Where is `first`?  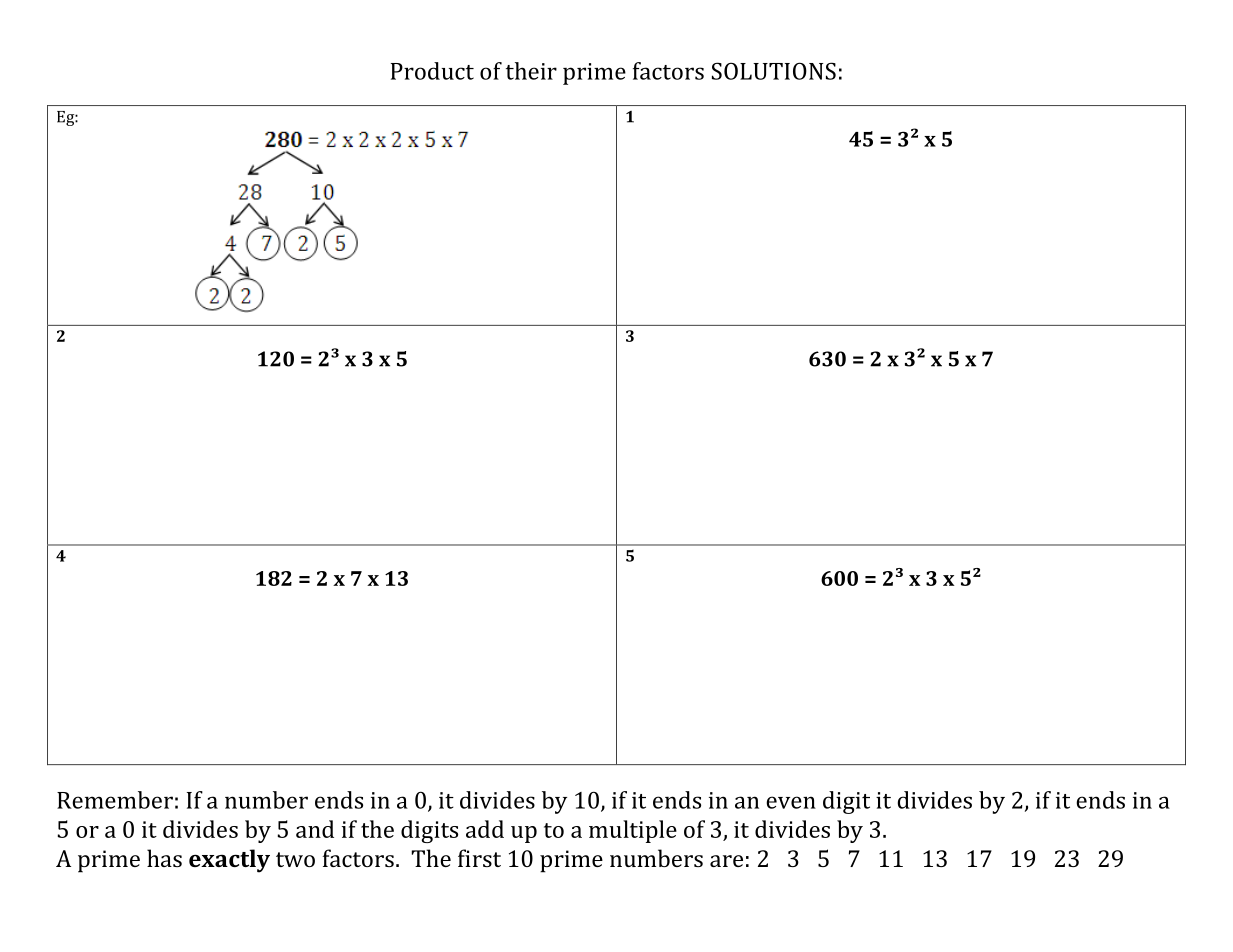 first is located at coordinates (479, 858).
